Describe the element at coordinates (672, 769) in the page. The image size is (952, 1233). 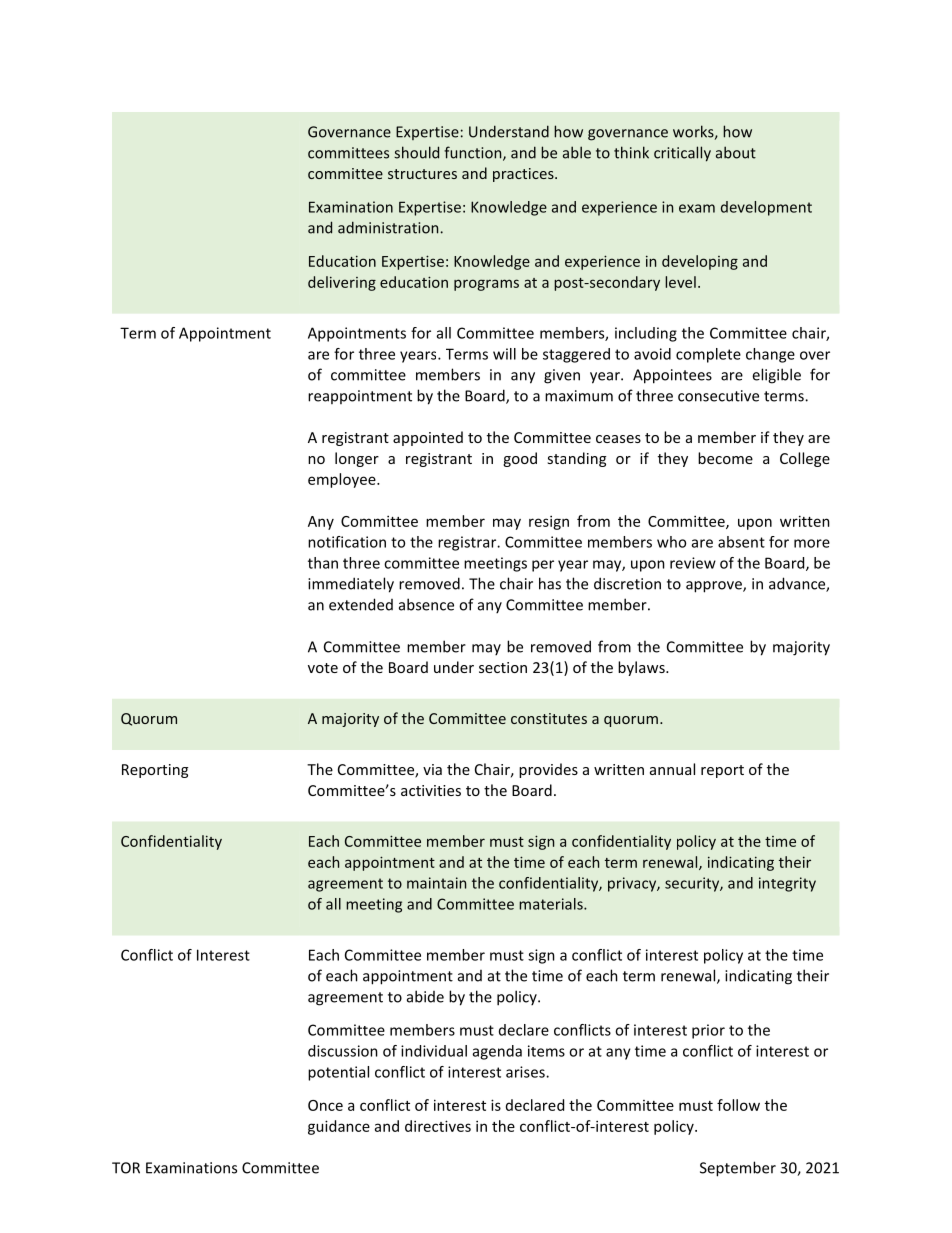
I see `annual` at that location.
